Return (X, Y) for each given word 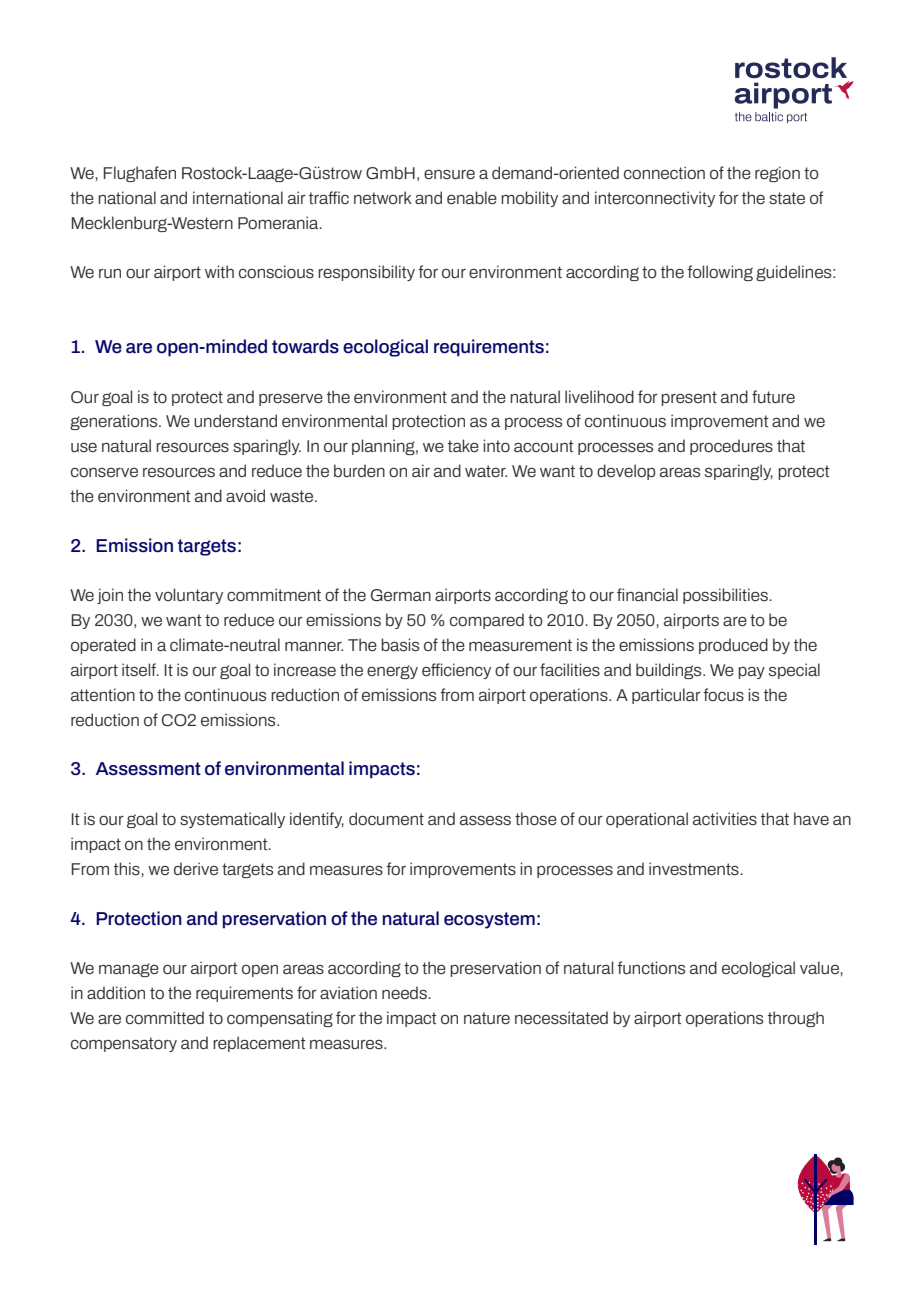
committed (165, 1017)
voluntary (189, 596)
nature (487, 1018)
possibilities (725, 596)
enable (472, 197)
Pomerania (279, 222)
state (787, 198)
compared (487, 621)
